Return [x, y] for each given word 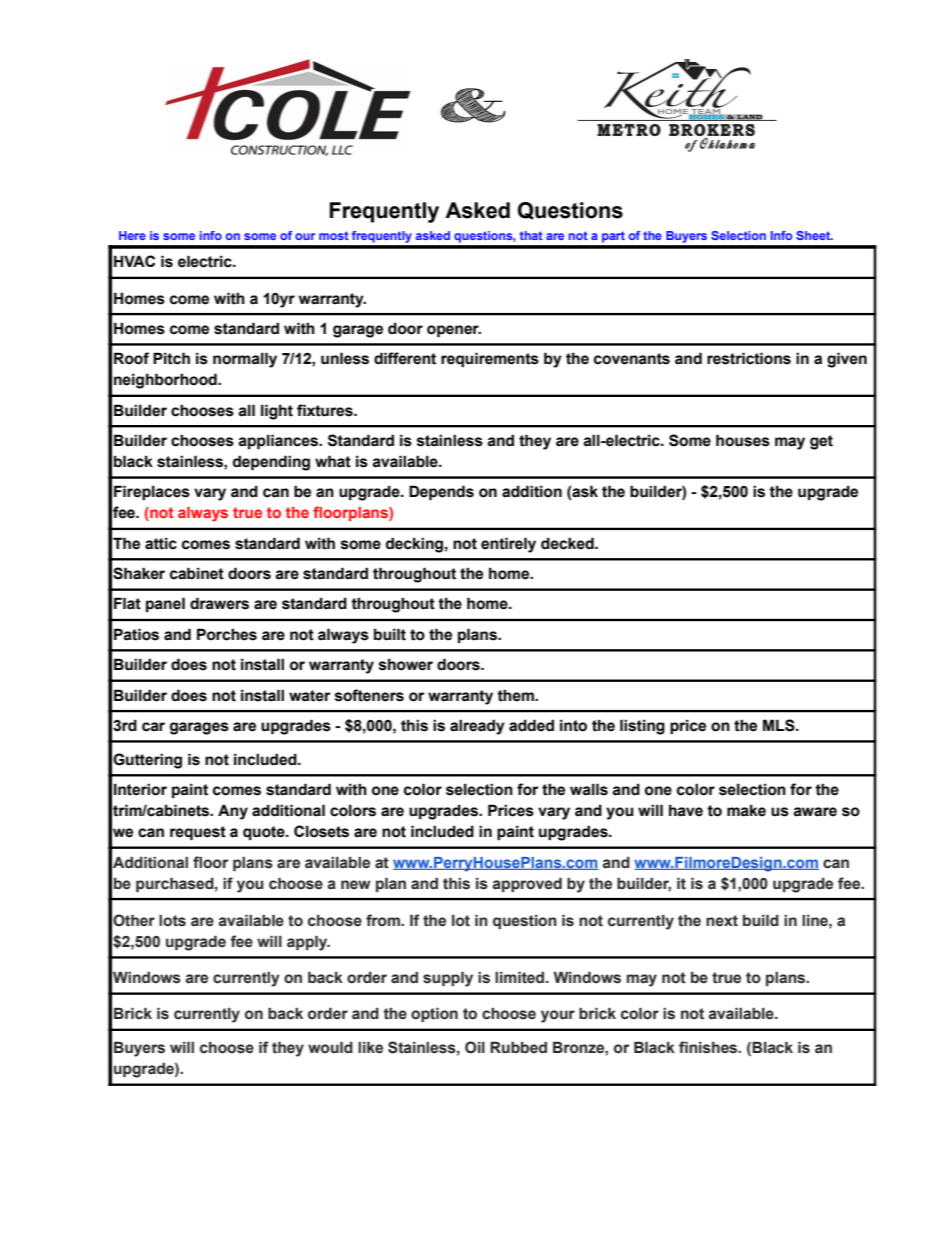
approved [527, 885]
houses [743, 440]
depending [271, 463]
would [330, 1048]
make [746, 810]
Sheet [814, 235]
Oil [475, 1047]
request [198, 833]
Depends [441, 492]
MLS [780, 725]
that [531, 235]
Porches [227, 634]
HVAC [134, 261]
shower [406, 664]
